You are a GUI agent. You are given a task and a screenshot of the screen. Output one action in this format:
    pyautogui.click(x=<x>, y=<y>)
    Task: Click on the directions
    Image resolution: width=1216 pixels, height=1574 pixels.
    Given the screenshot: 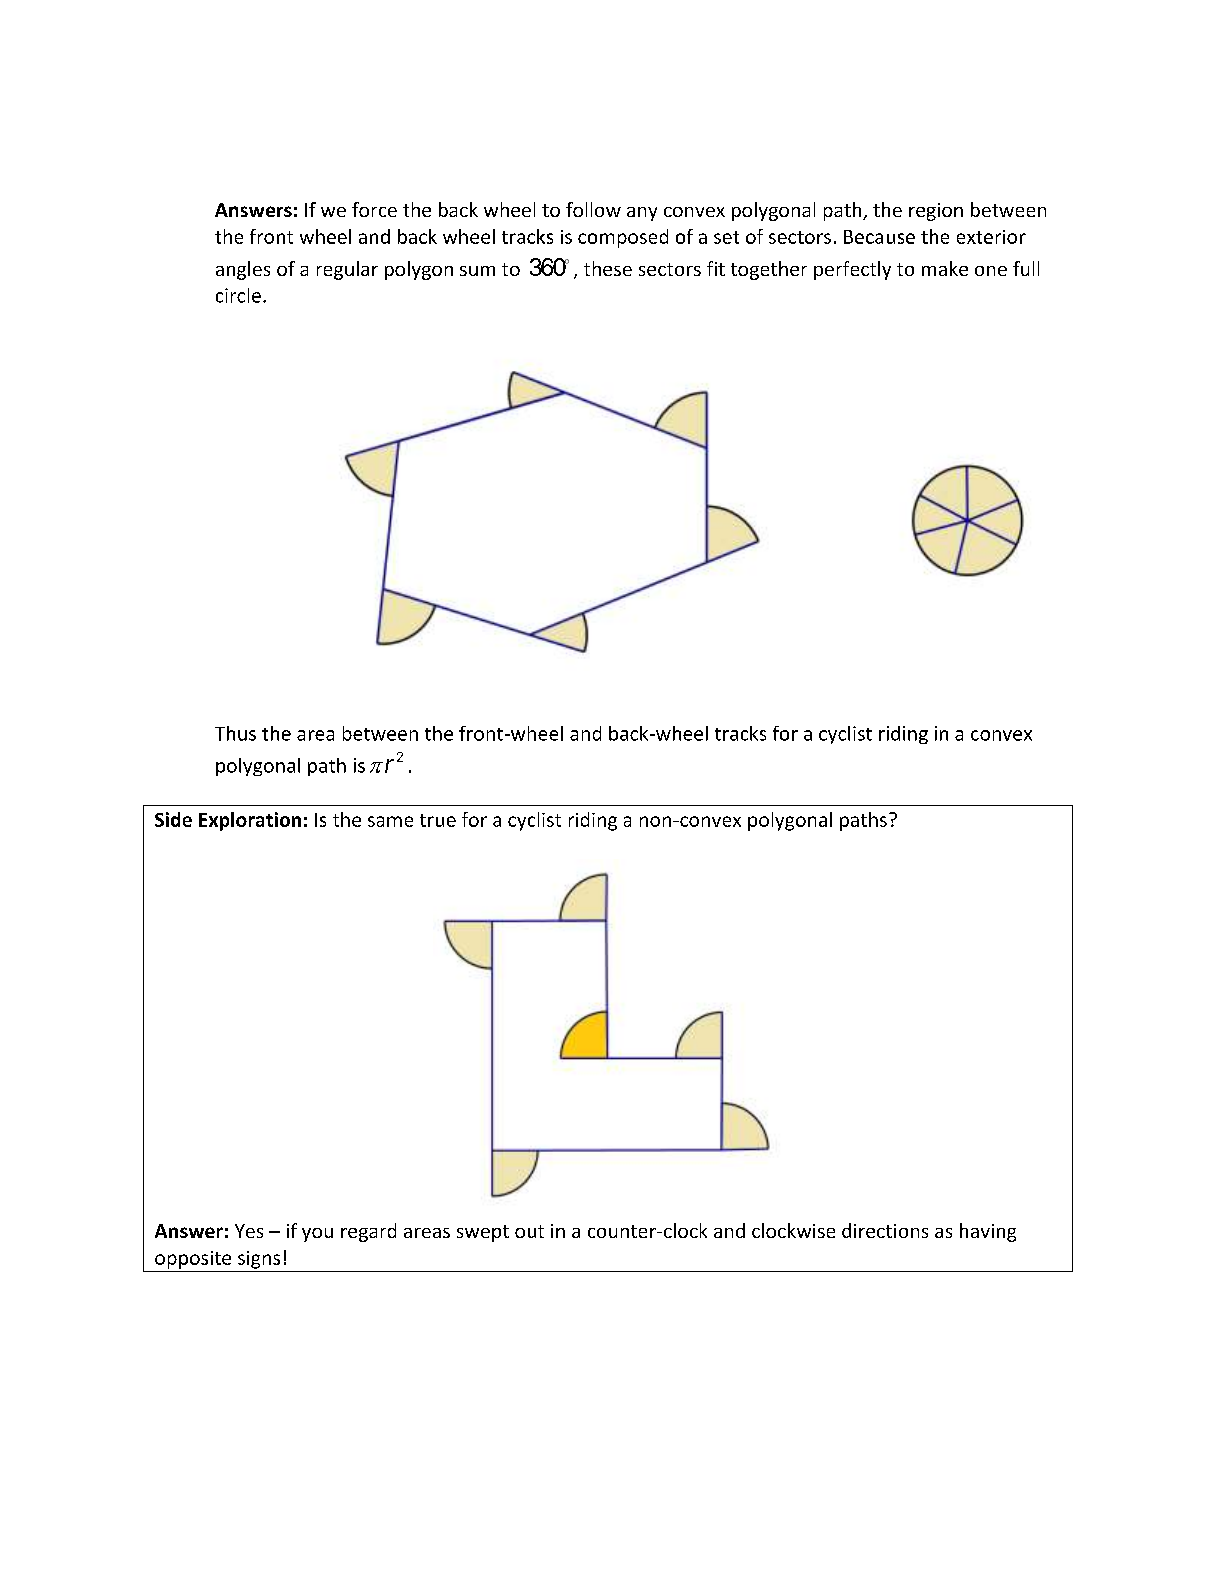 What is the action you would take?
    pyautogui.click(x=885, y=1230)
